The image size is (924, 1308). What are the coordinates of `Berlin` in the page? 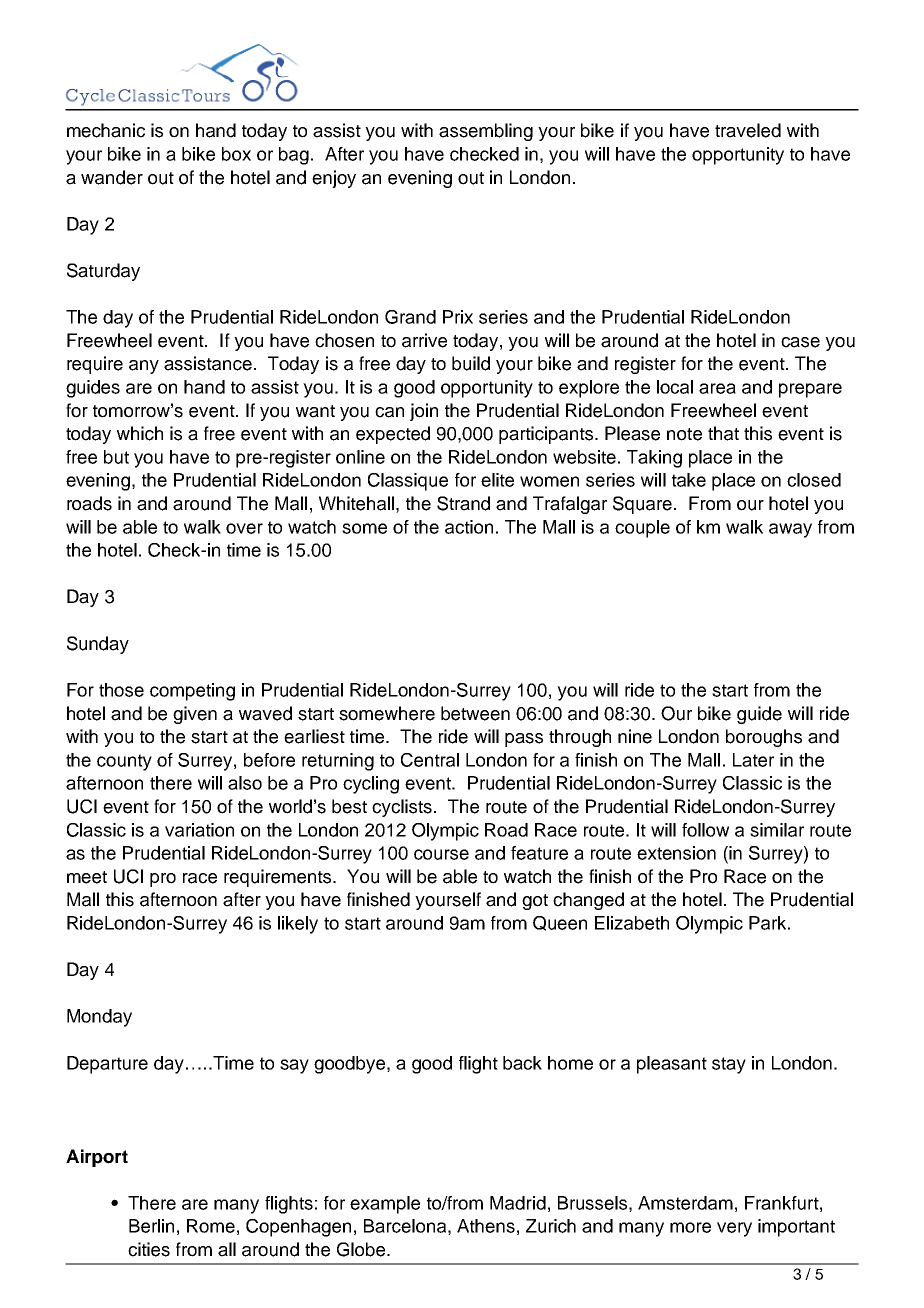 It's located at (151, 1226).
